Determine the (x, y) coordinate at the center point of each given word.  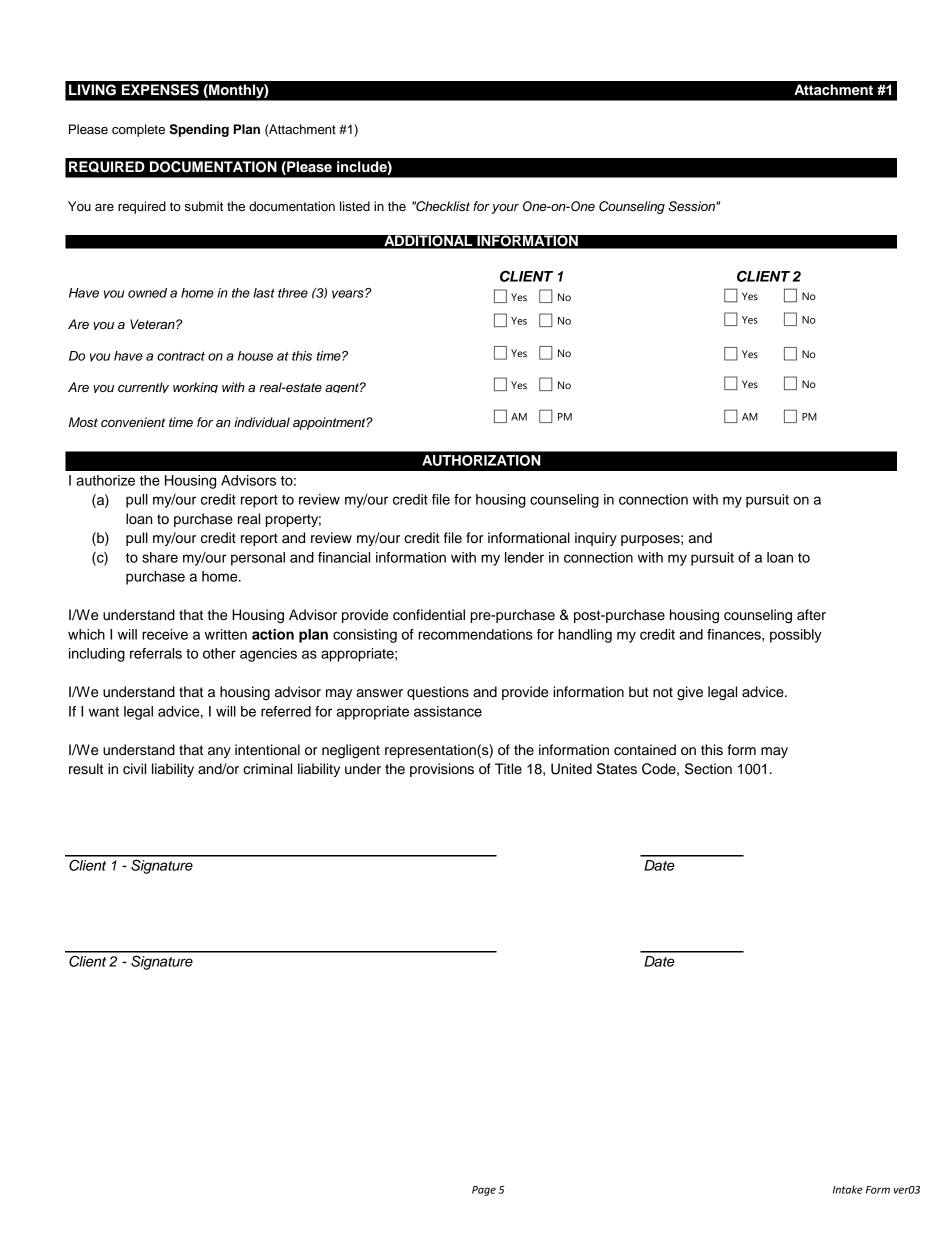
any (219, 752)
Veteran (153, 324)
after (811, 615)
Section (708, 769)
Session (692, 206)
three (293, 293)
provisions (442, 770)
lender (524, 557)
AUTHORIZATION (481, 460)
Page (484, 1191)
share (160, 557)
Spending (199, 130)
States (617, 769)
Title (508, 769)
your (505, 209)
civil (134, 769)
